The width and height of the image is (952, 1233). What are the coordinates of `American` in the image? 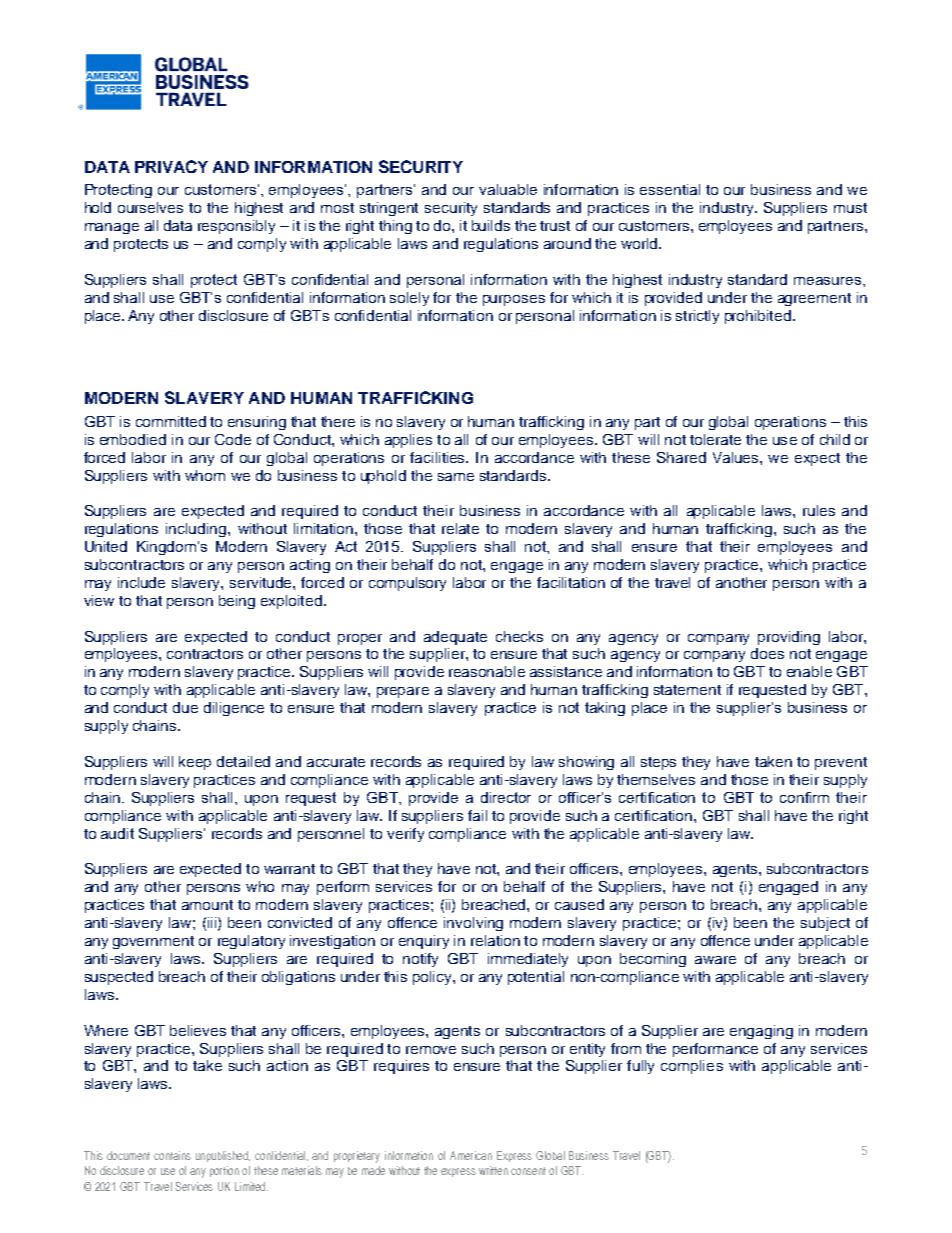 It's located at (471, 1155).
